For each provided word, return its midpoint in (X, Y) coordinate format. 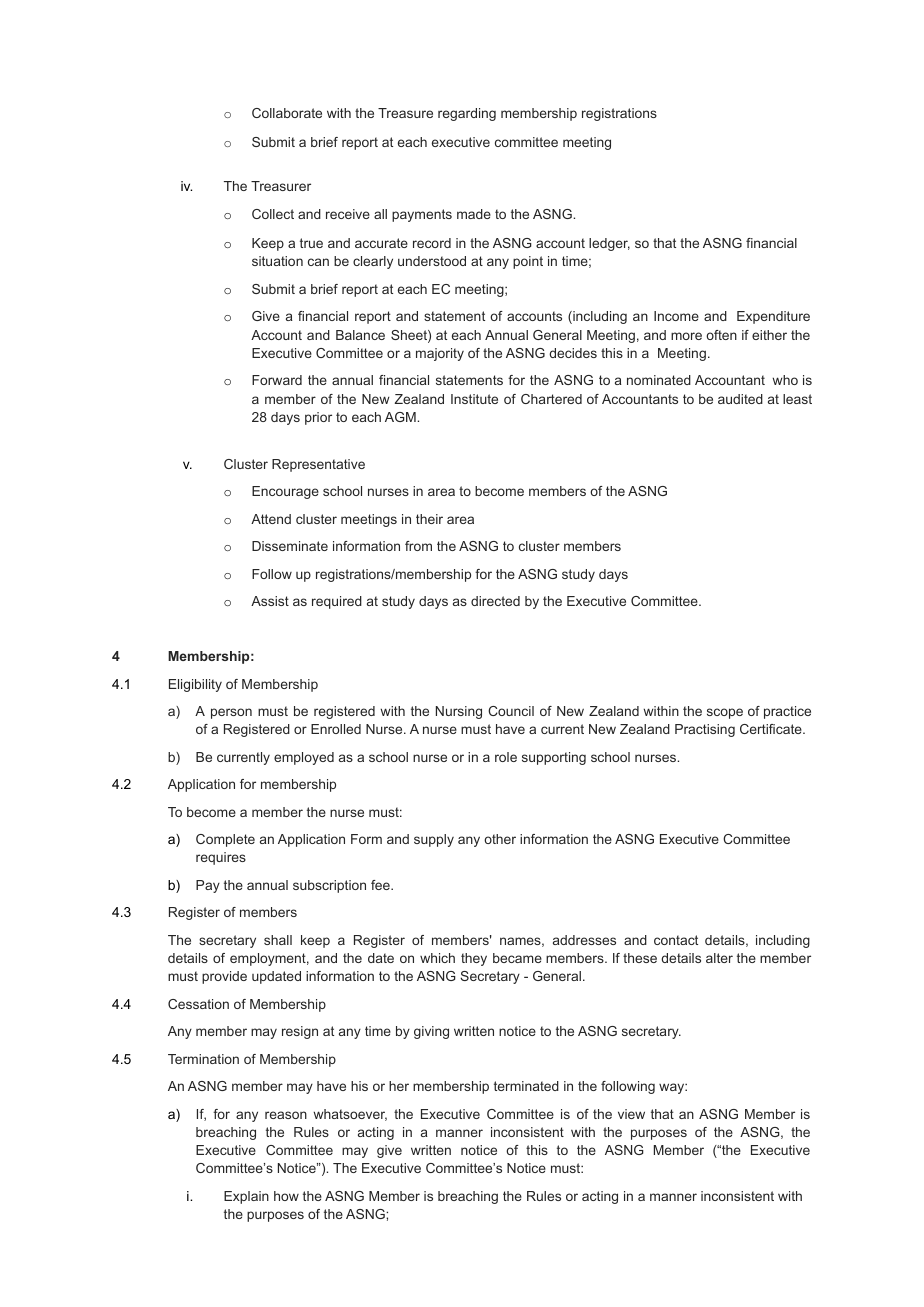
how (286, 1196)
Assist (270, 601)
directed (495, 601)
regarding (467, 114)
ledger (609, 244)
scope (725, 713)
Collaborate (287, 113)
